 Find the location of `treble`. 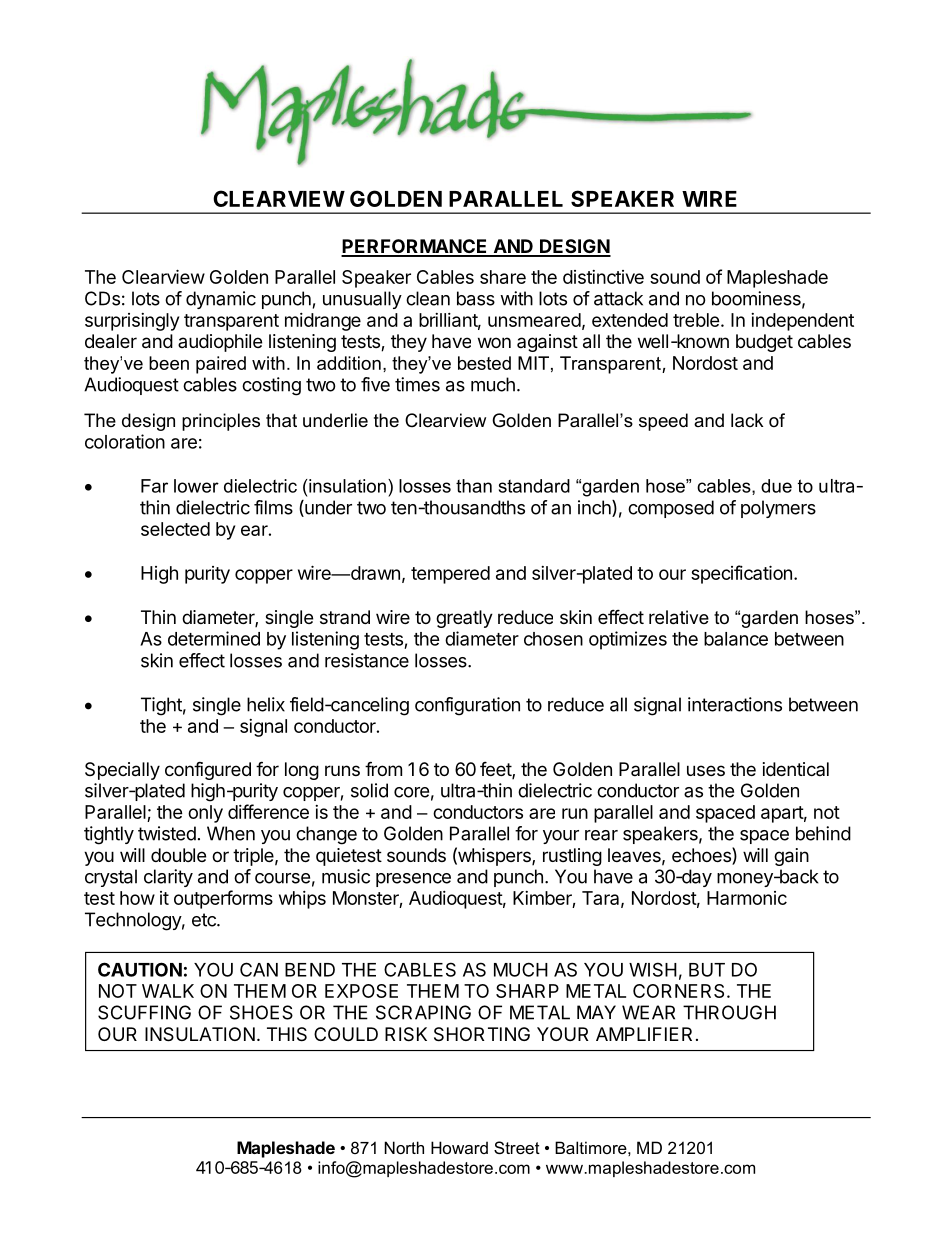

treble is located at coordinates (696, 320).
